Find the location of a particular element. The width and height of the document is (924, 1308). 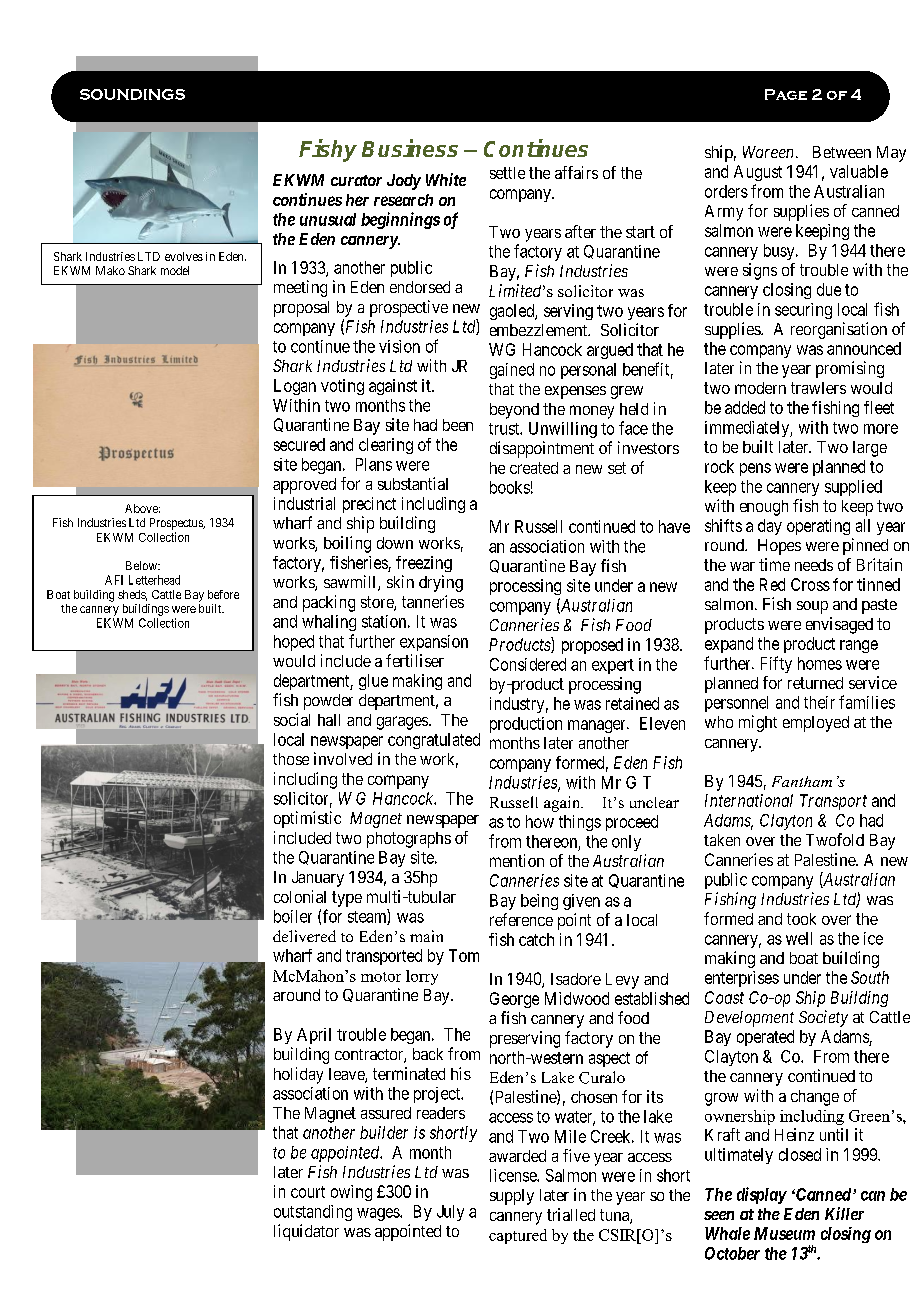

mention is located at coordinates (517, 860).
